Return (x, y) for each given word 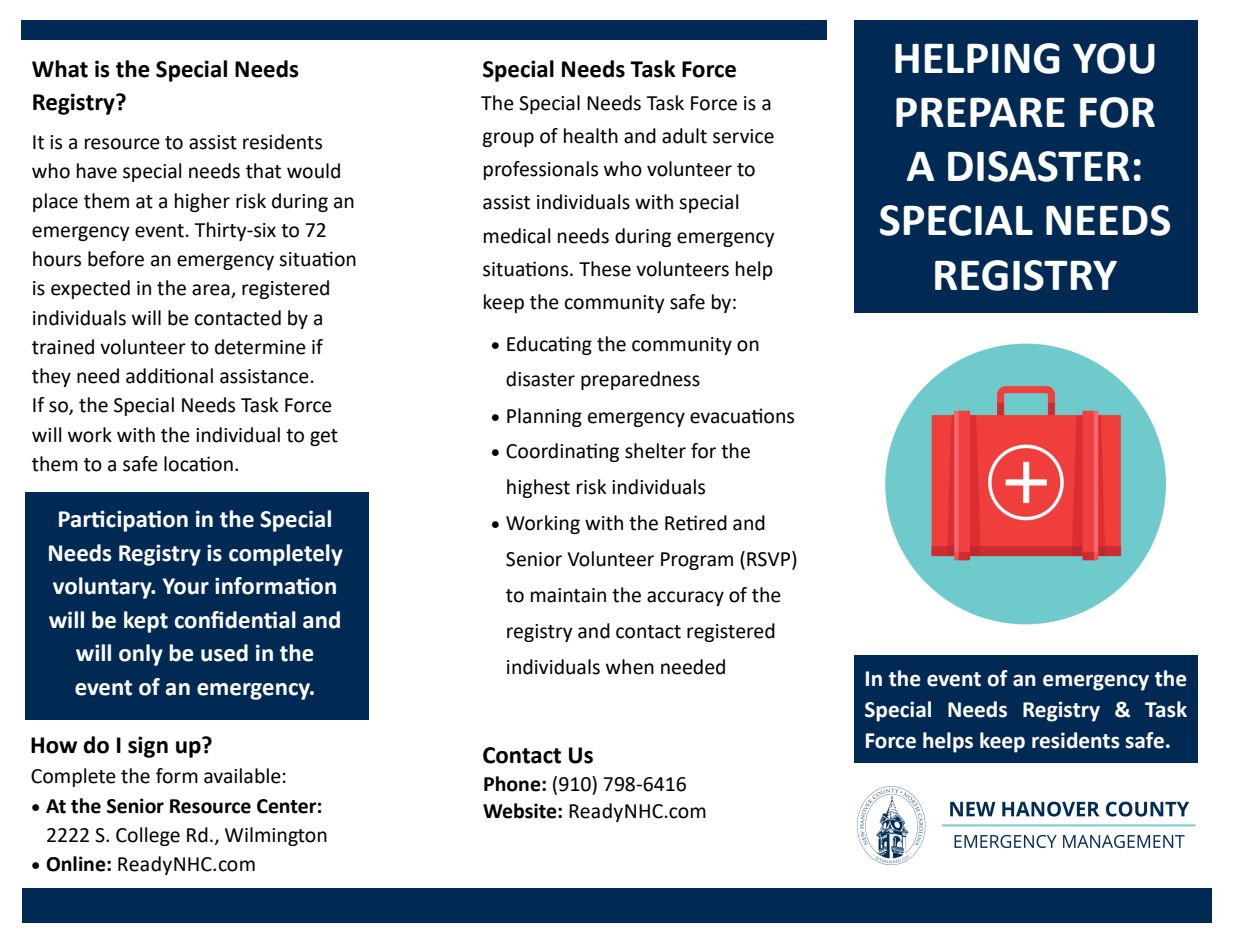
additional (169, 376)
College (148, 836)
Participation (123, 521)
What (60, 69)
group (508, 139)
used (224, 653)
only (141, 655)
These (605, 269)
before (116, 259)
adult (684, 136)
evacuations (742, 416)
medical (517, 236)
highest (538, 488)
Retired (696, 523)
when (630, 667)
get (324, 437)
